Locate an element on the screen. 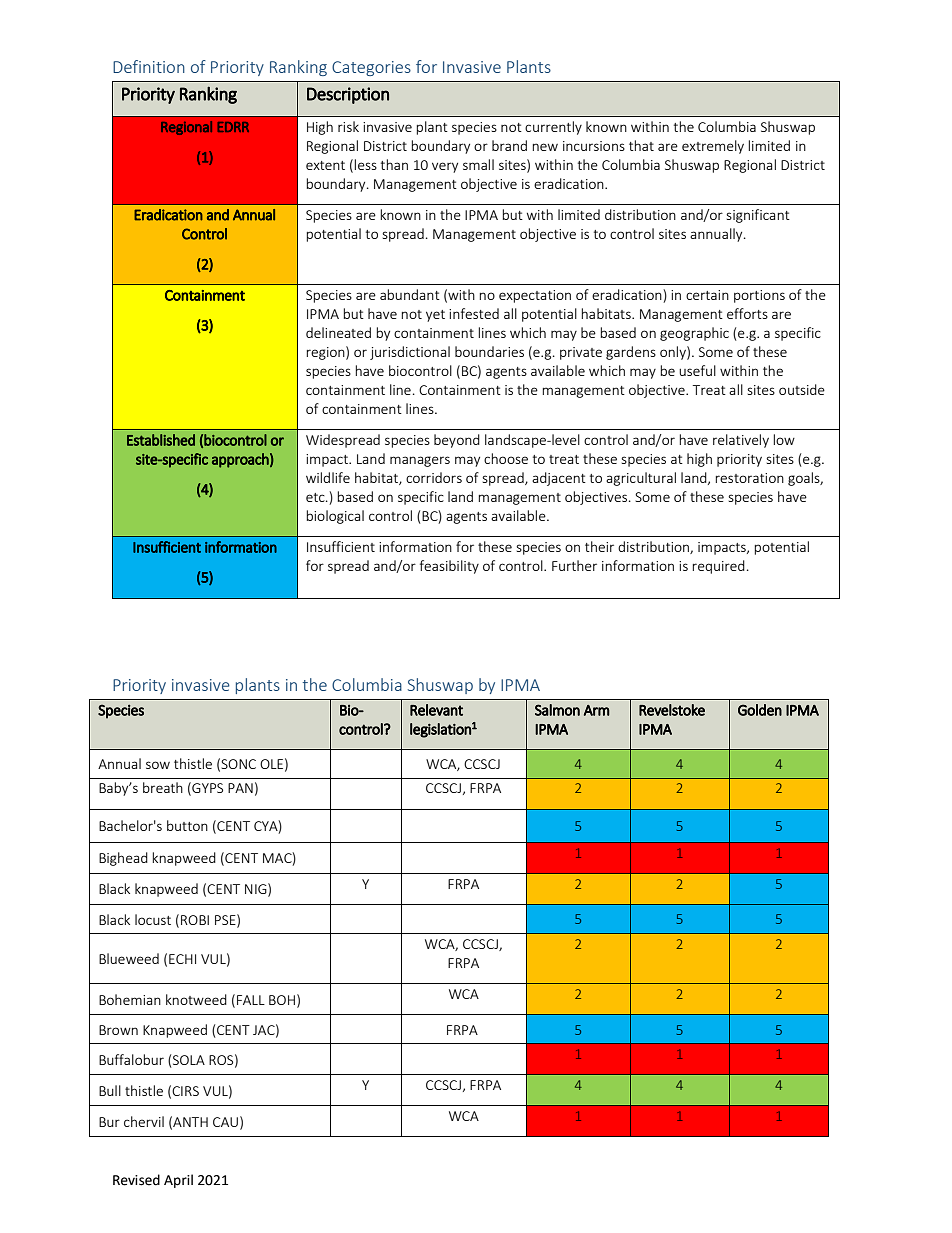 The image size is (952, 1233). Definition is located at coordinates (149, 66).
